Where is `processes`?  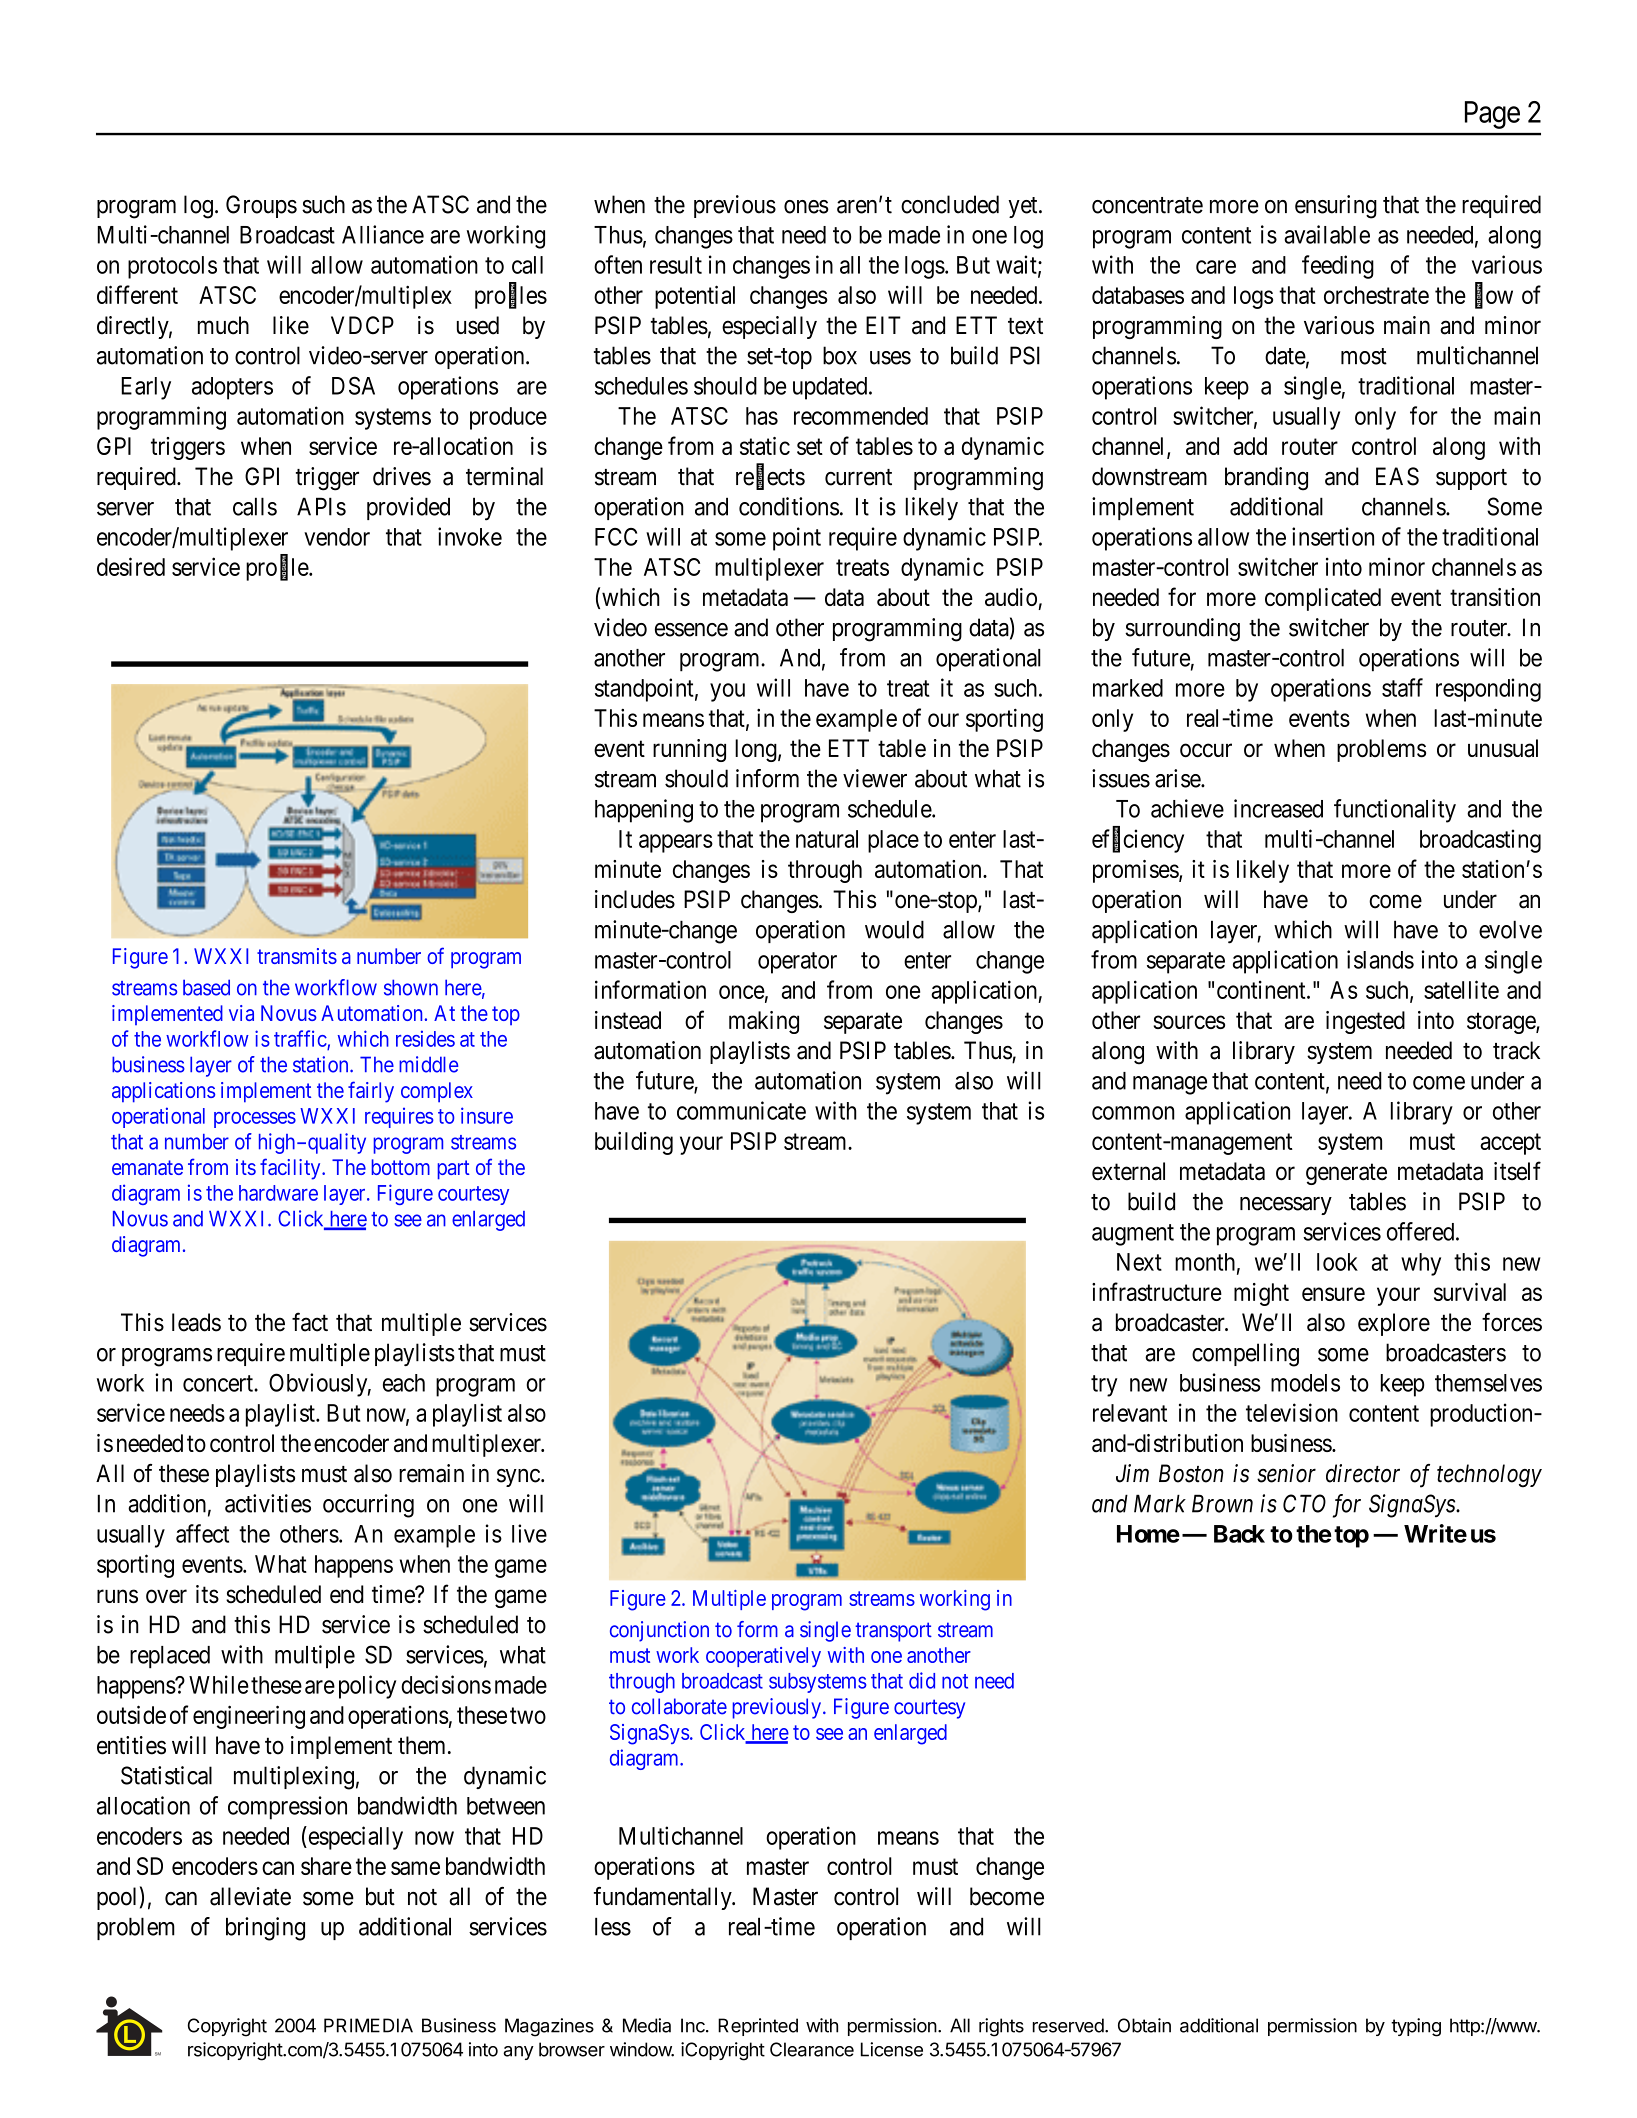
processes is located at coordinates (255, 1120).
